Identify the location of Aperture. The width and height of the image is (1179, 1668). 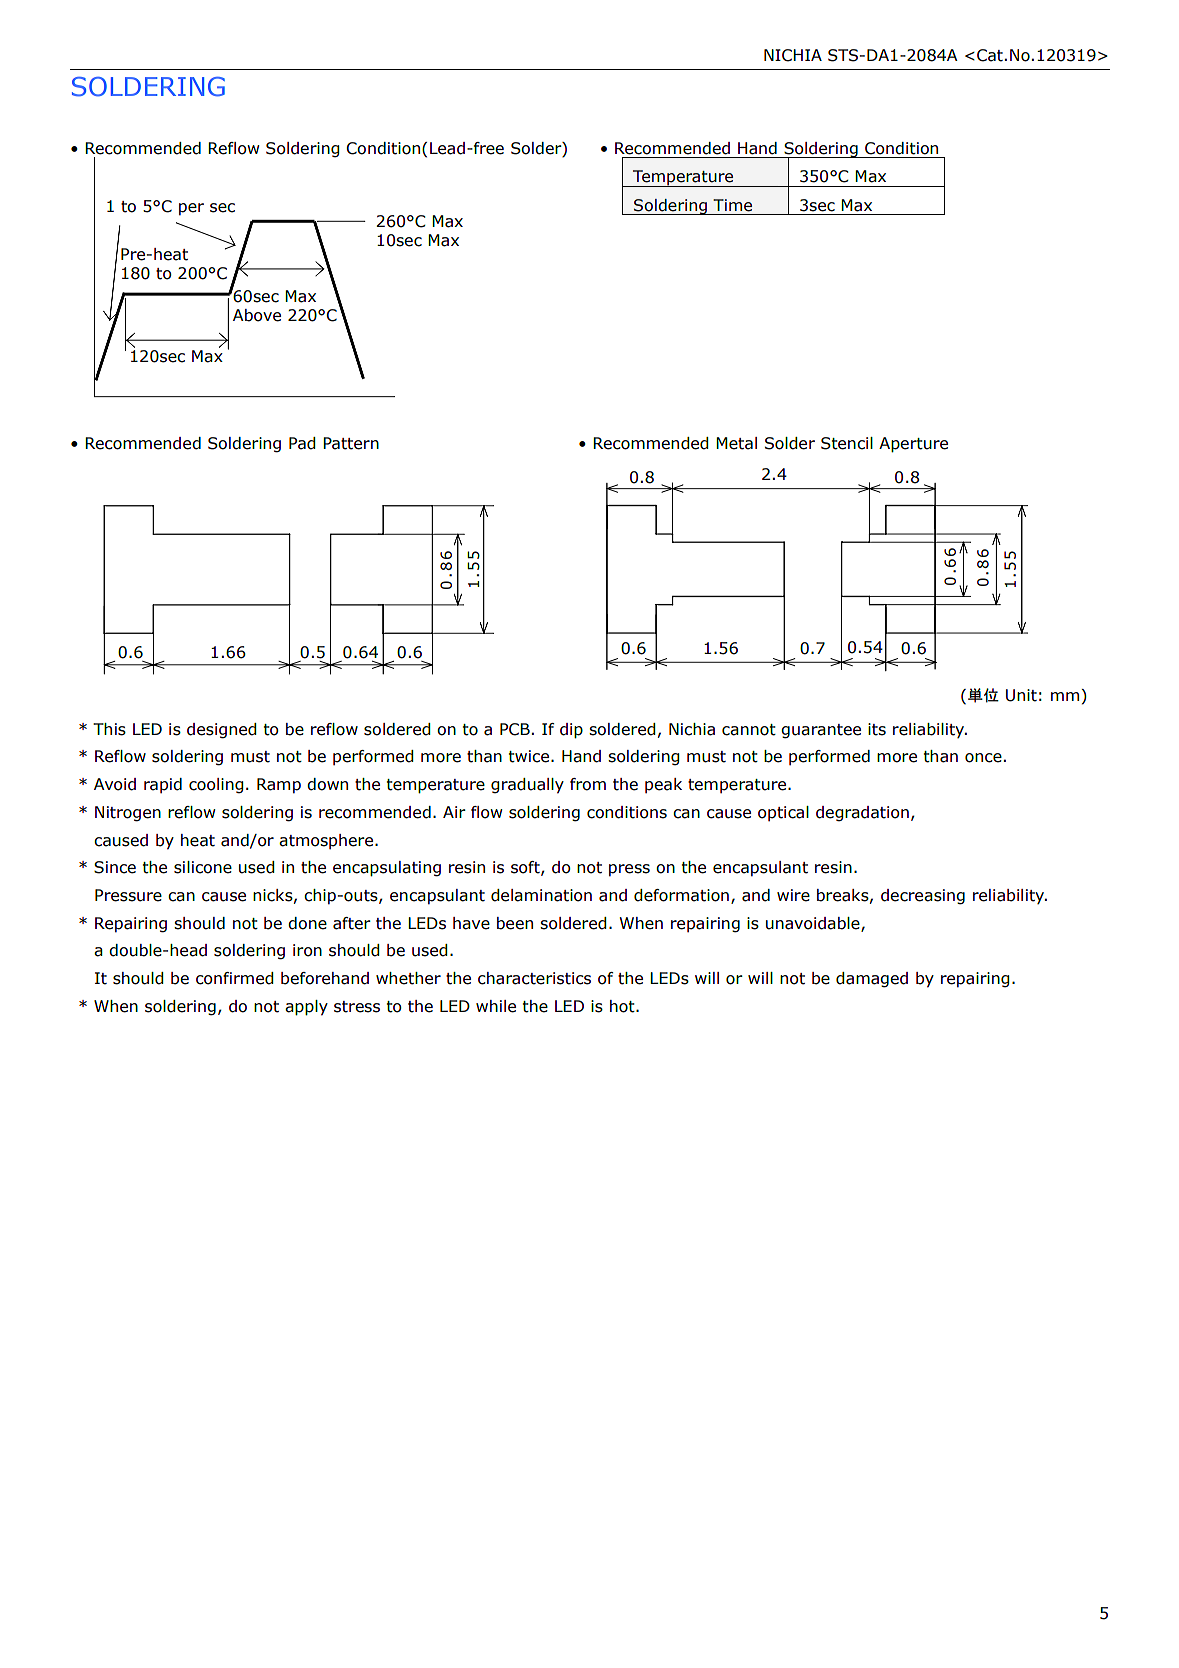
(913, 445).
